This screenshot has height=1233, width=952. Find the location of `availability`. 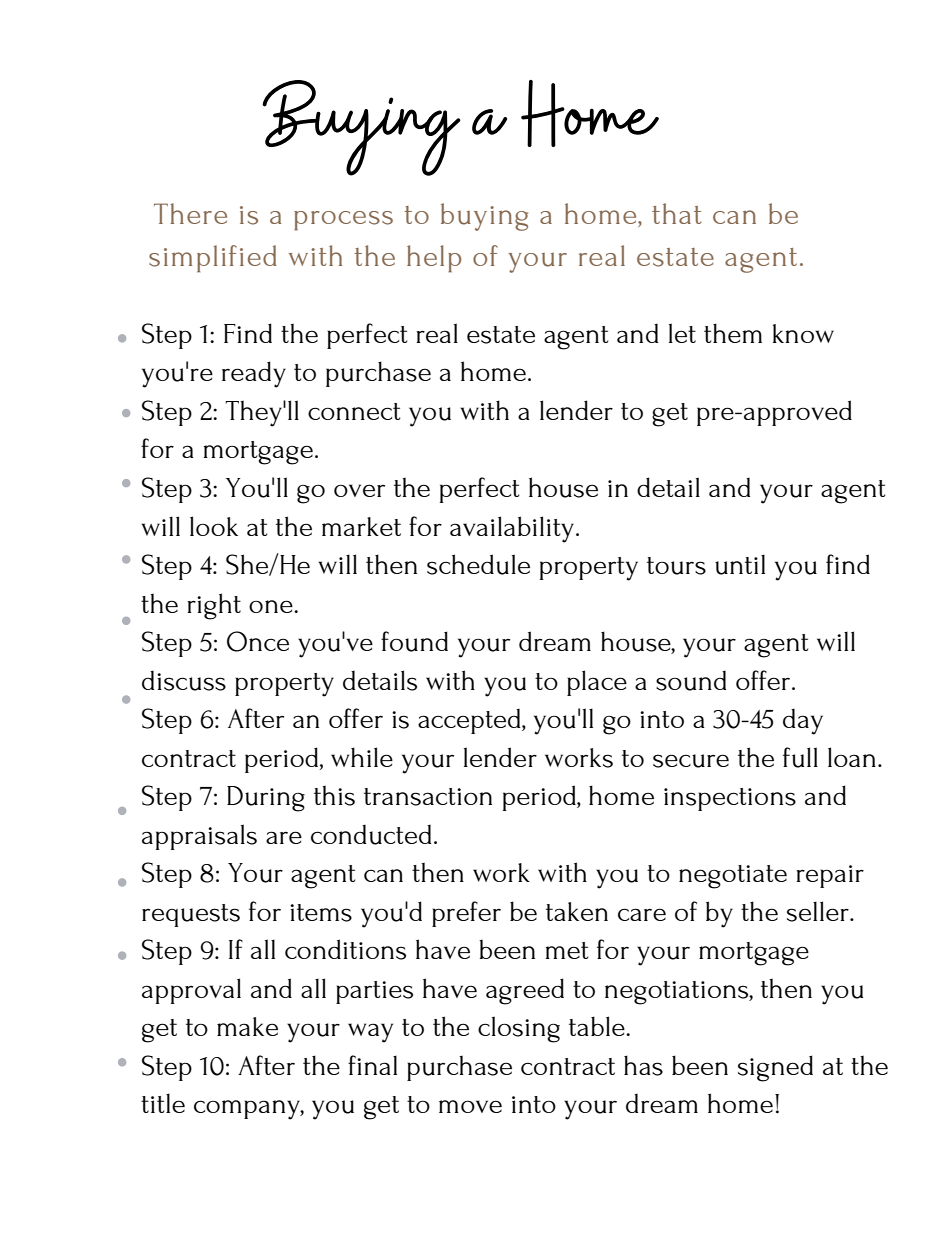

availability is located at coordinates (513, 529).
